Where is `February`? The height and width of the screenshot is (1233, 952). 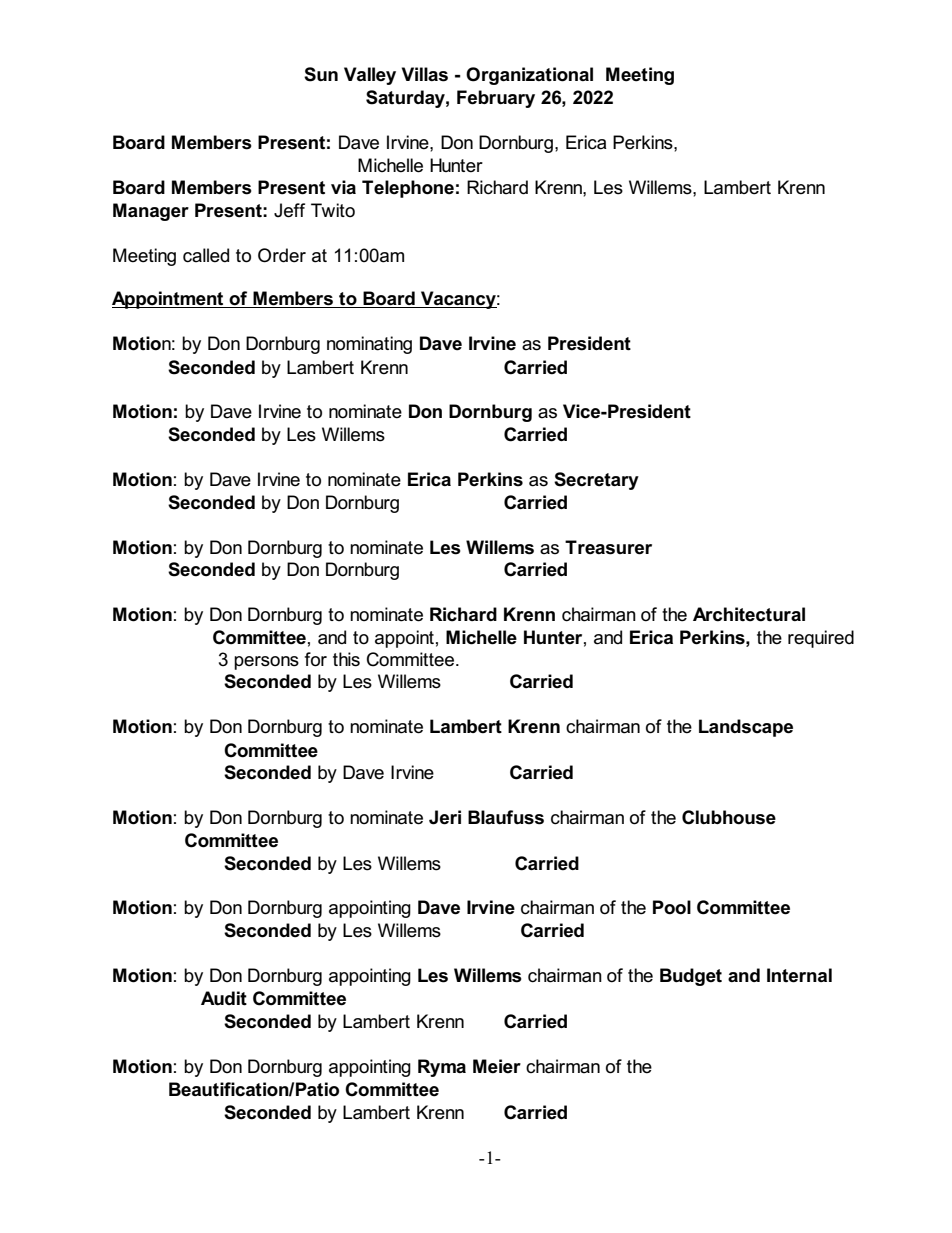
February is located at coordinates (496, 99).
